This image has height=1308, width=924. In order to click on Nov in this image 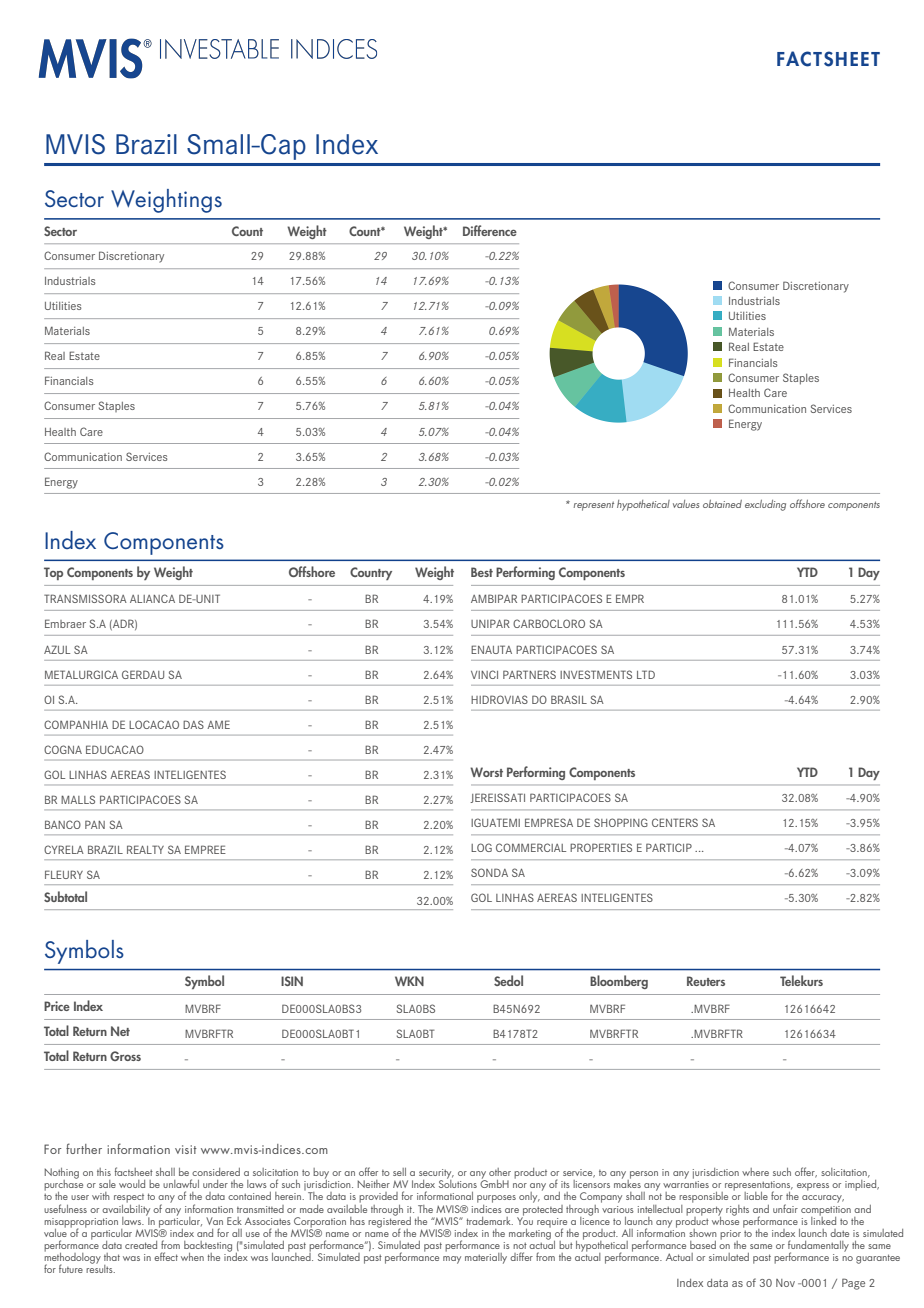, I will do `click(785, 1283)`.
